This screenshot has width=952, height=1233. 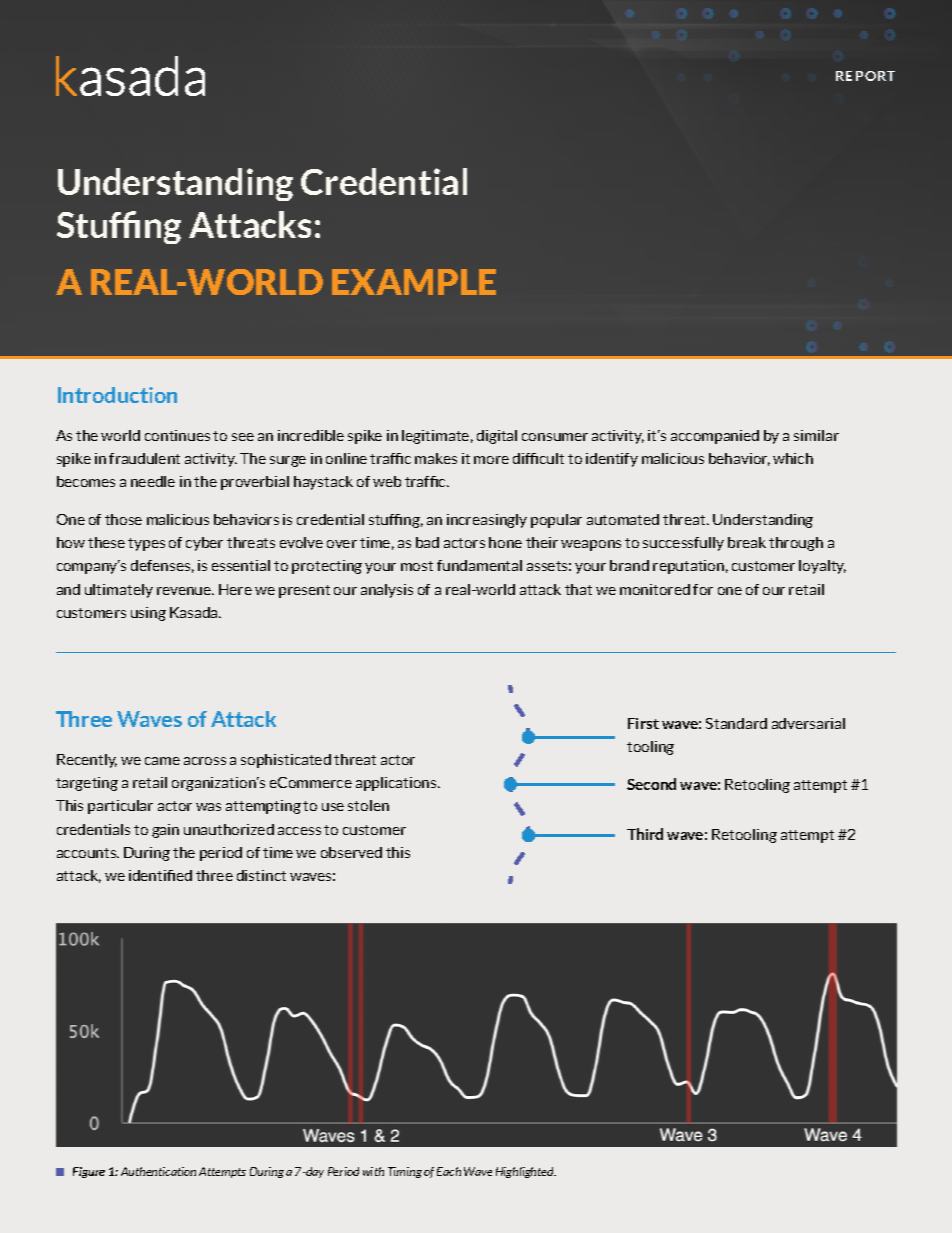 What do you see at coordinates (449, 1171) in the screenshot?
I see `Each` at bounding box center [449, 1171].
